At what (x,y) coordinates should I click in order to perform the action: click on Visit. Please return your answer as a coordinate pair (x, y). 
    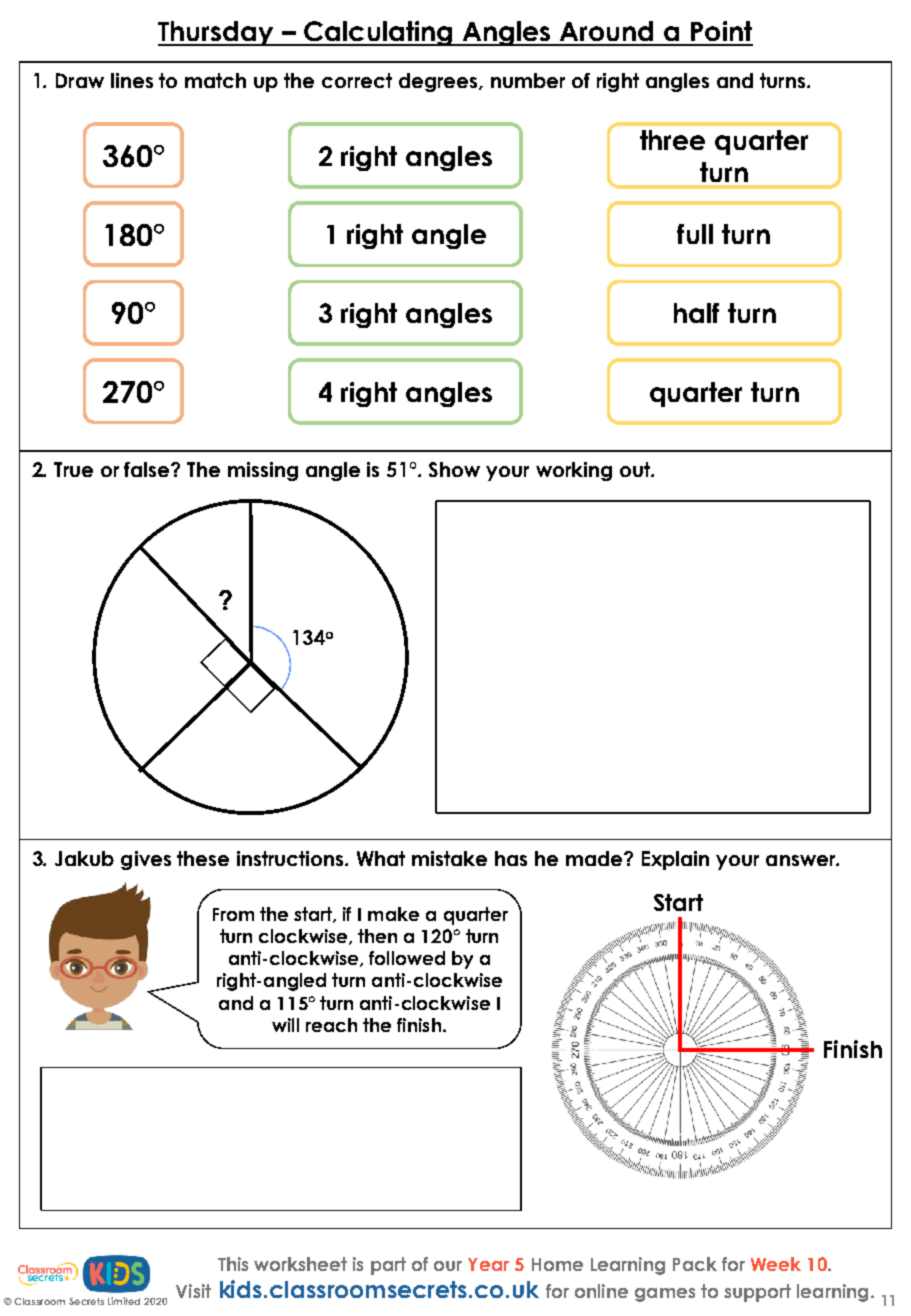
    Looking at the image, I should click on (193, 1291).
